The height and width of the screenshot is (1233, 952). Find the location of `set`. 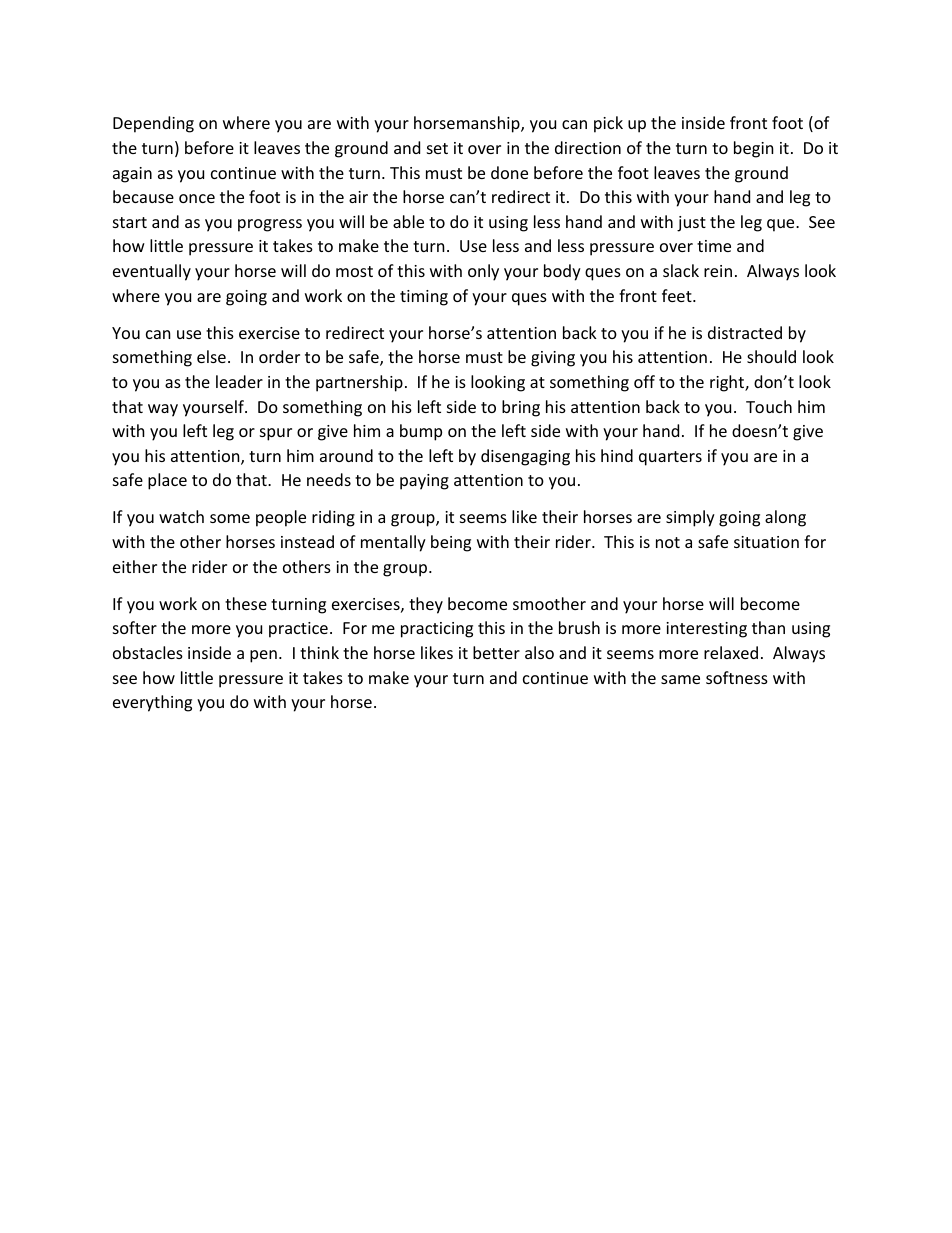

set is located at coordinates (437, 148).
